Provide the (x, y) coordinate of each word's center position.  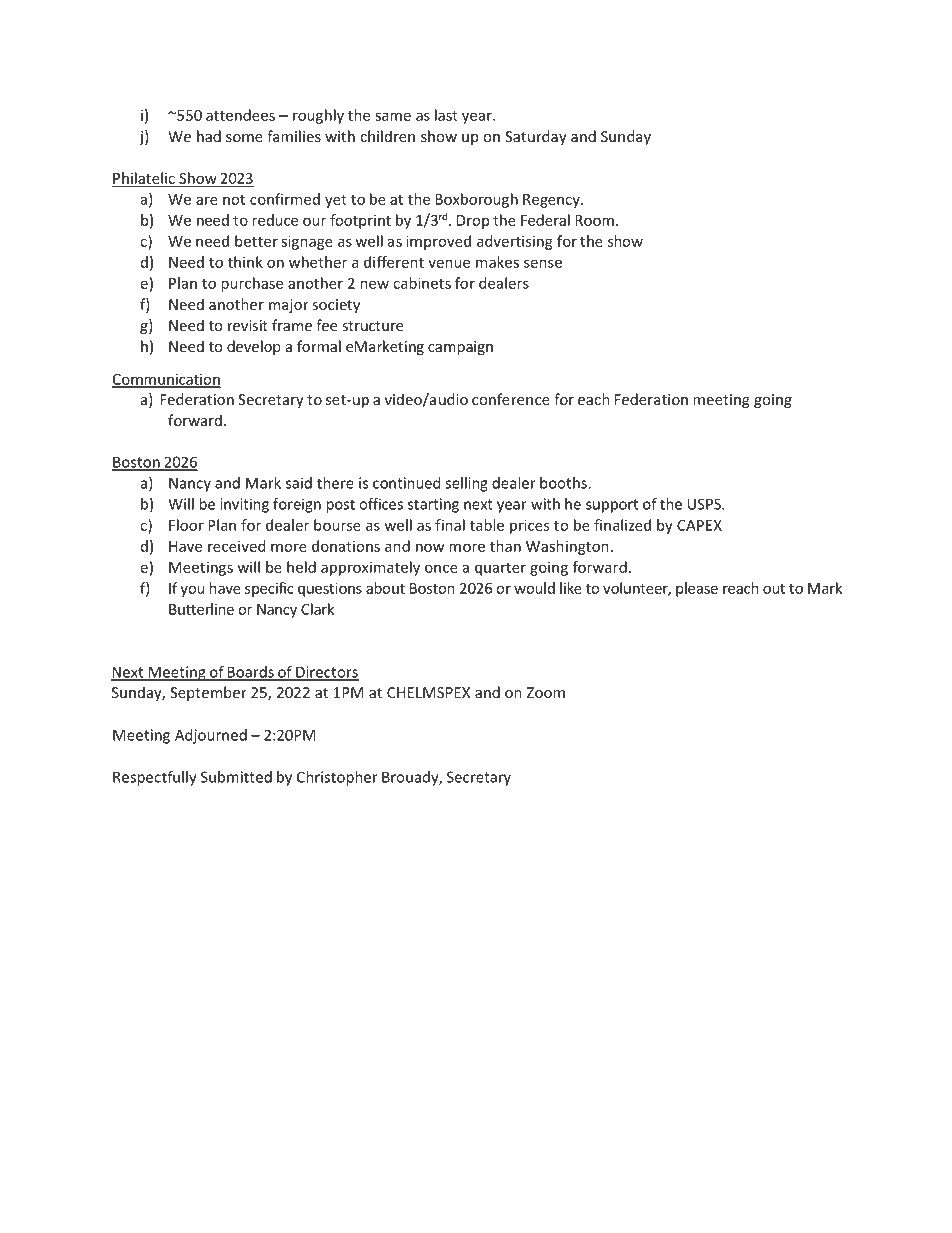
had (209, 136)
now (430, 547)
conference (511, 399)
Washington (567, 547)
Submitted (236, 777)
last (446, 115)
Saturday (536, 137)
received (236, 546)
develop (254, 347)
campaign (460, 348)
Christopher (337, 778)
